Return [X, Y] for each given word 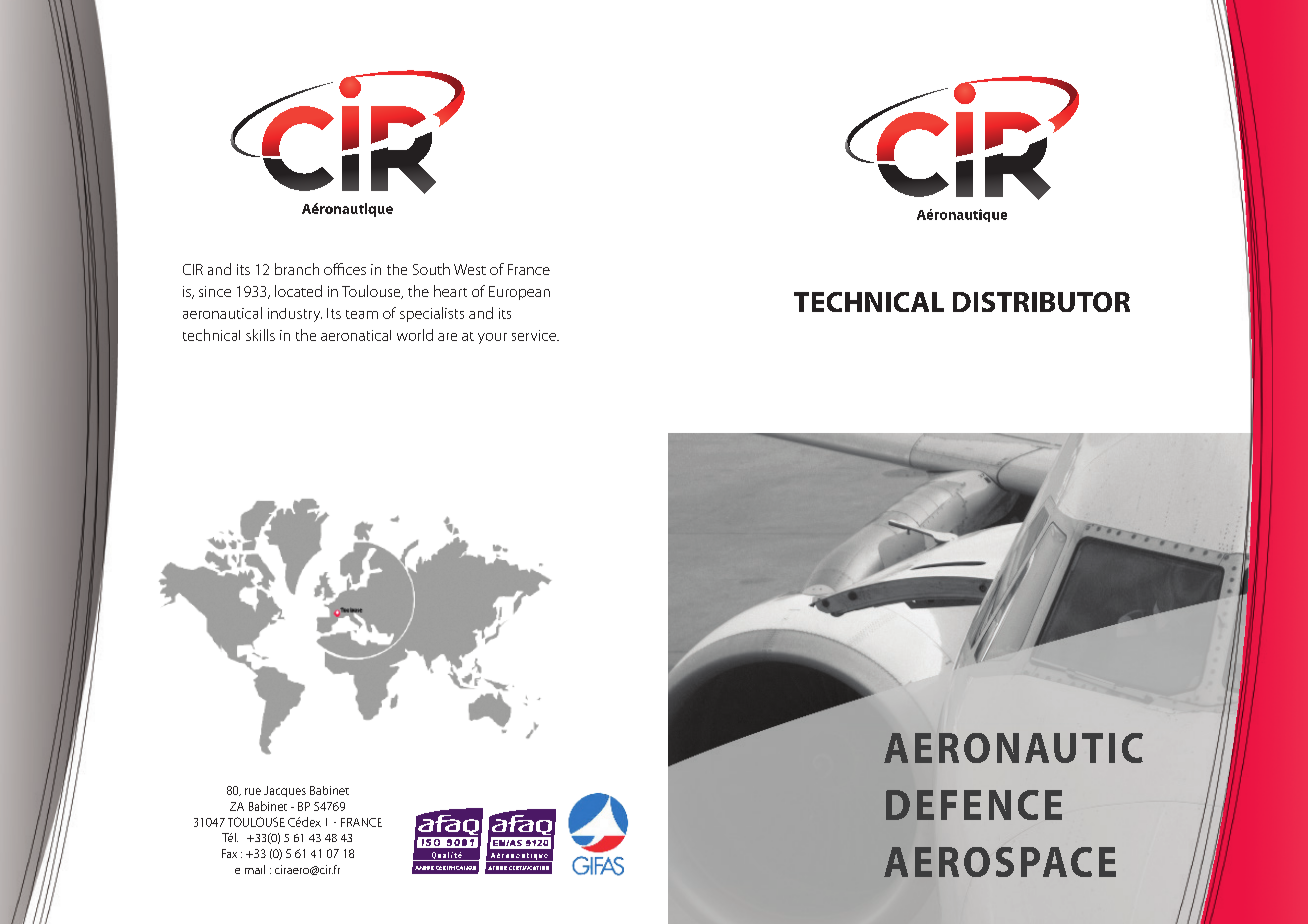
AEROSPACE [1000, 862]
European [519, 293]
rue [253, 791]
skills [260, 335]
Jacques [285, 791]
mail [255, 869]
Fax [229, 853]
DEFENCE [974, 805]
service [535, 335]
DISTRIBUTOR [1041, 302]
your [492, 338]
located [298, 291]
